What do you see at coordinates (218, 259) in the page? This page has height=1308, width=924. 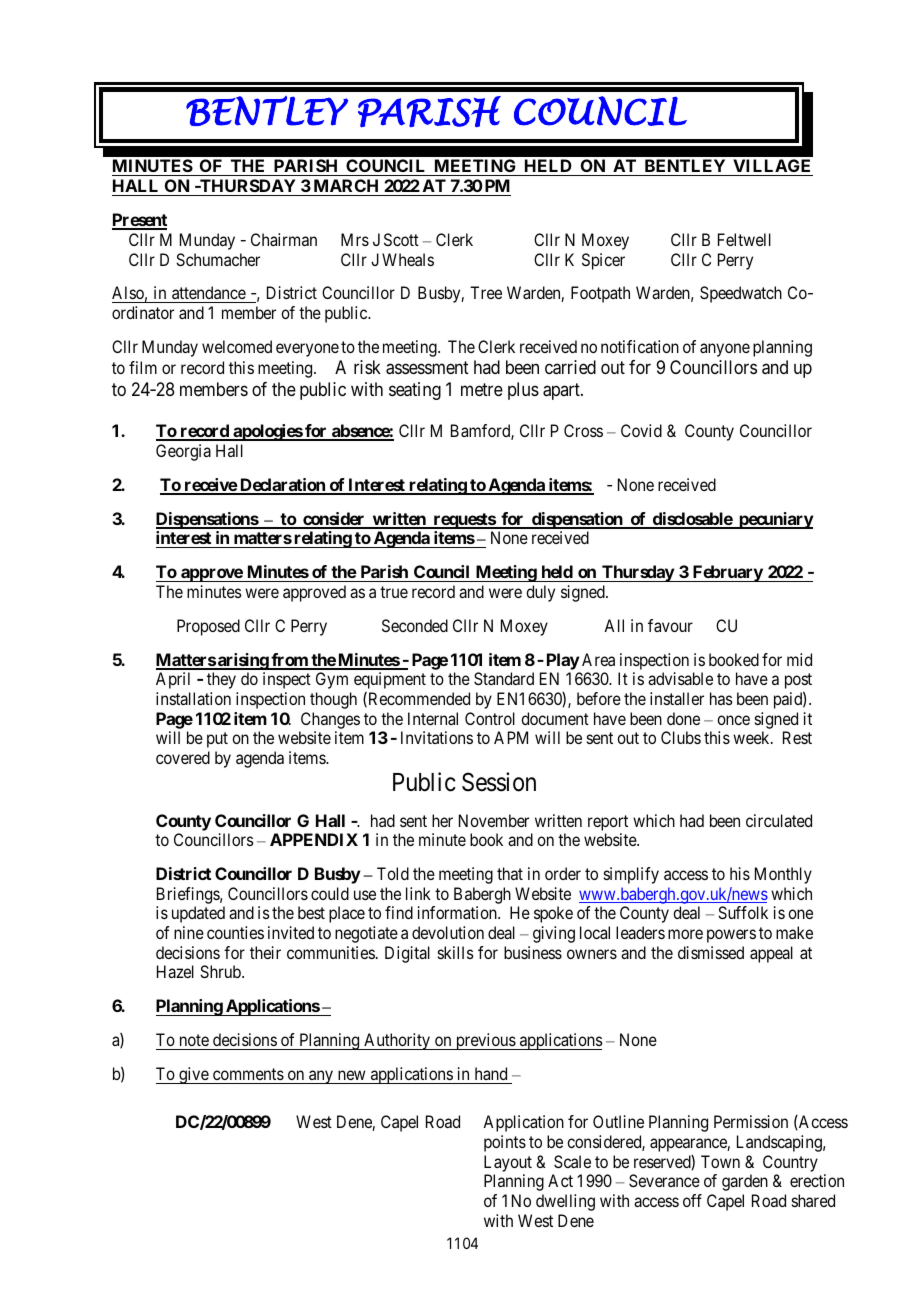 I see `Schumacher` at bounding box center [218, 259].
